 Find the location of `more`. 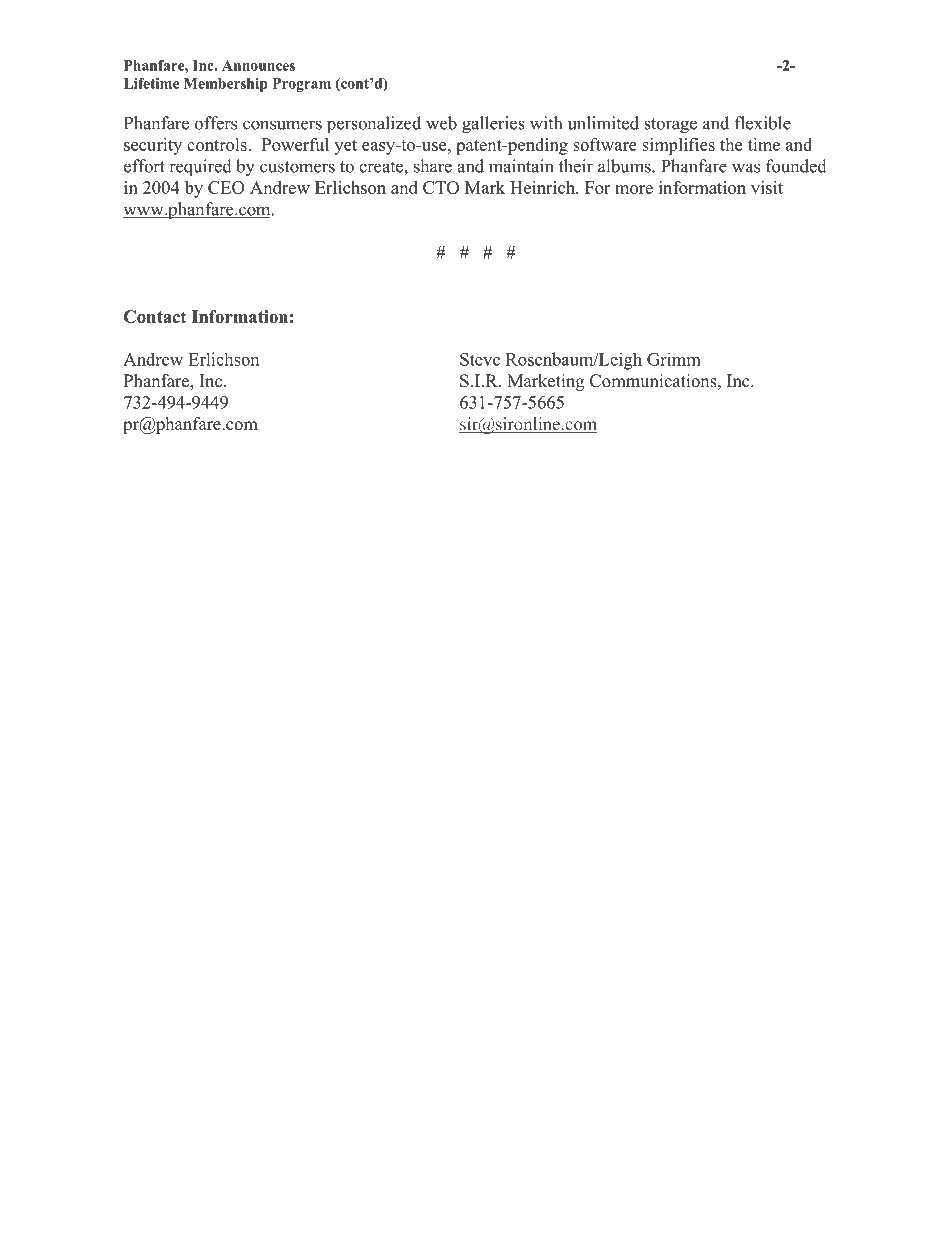

more is located at coordinates (634, 189).
